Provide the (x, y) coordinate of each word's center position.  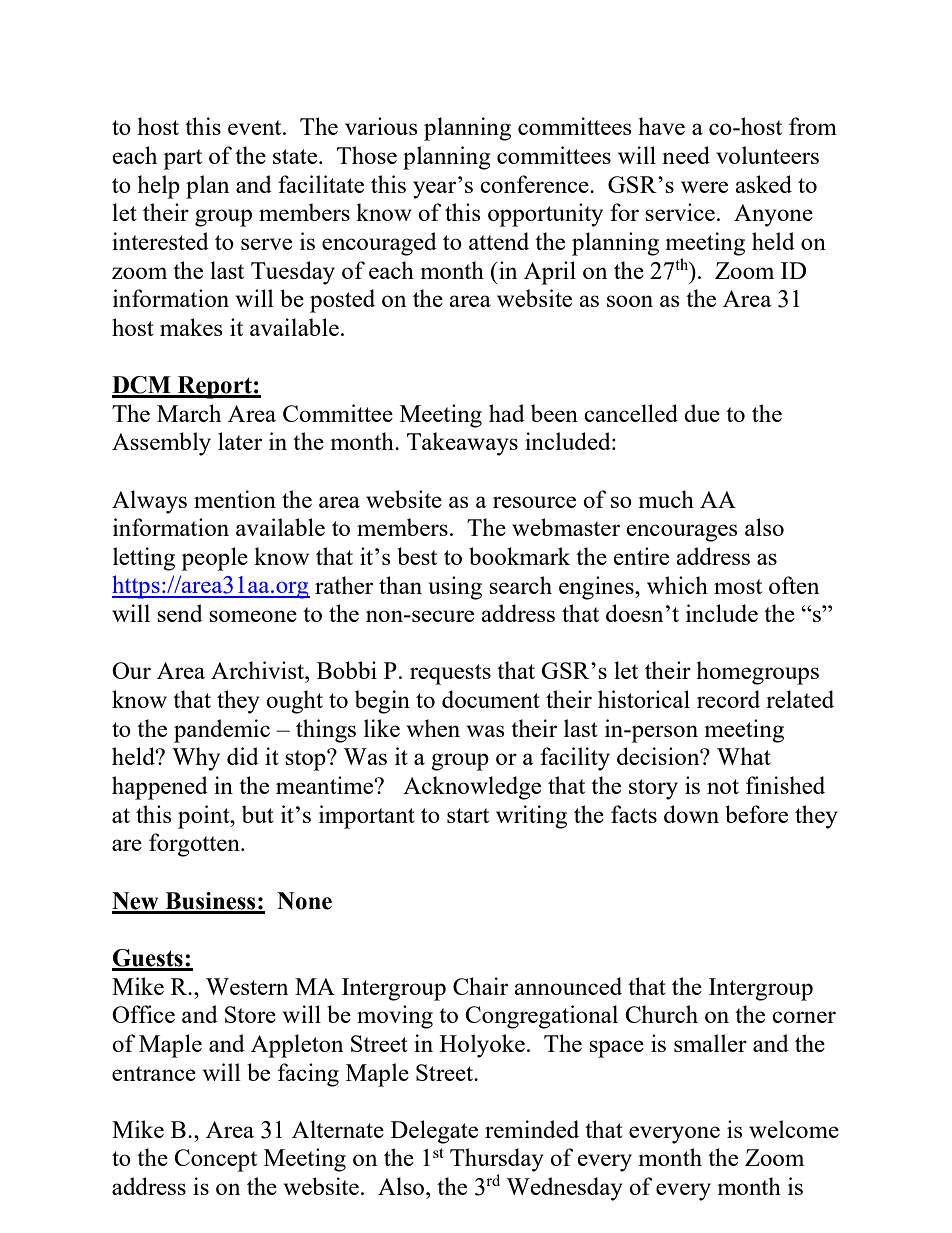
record (728, 699)
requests (450, 674)
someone (253, 616)
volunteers (767, 155)
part (182, 159)
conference (535, 184)
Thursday (497, 1160)
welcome (794, 1129)
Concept (215, 1160)
